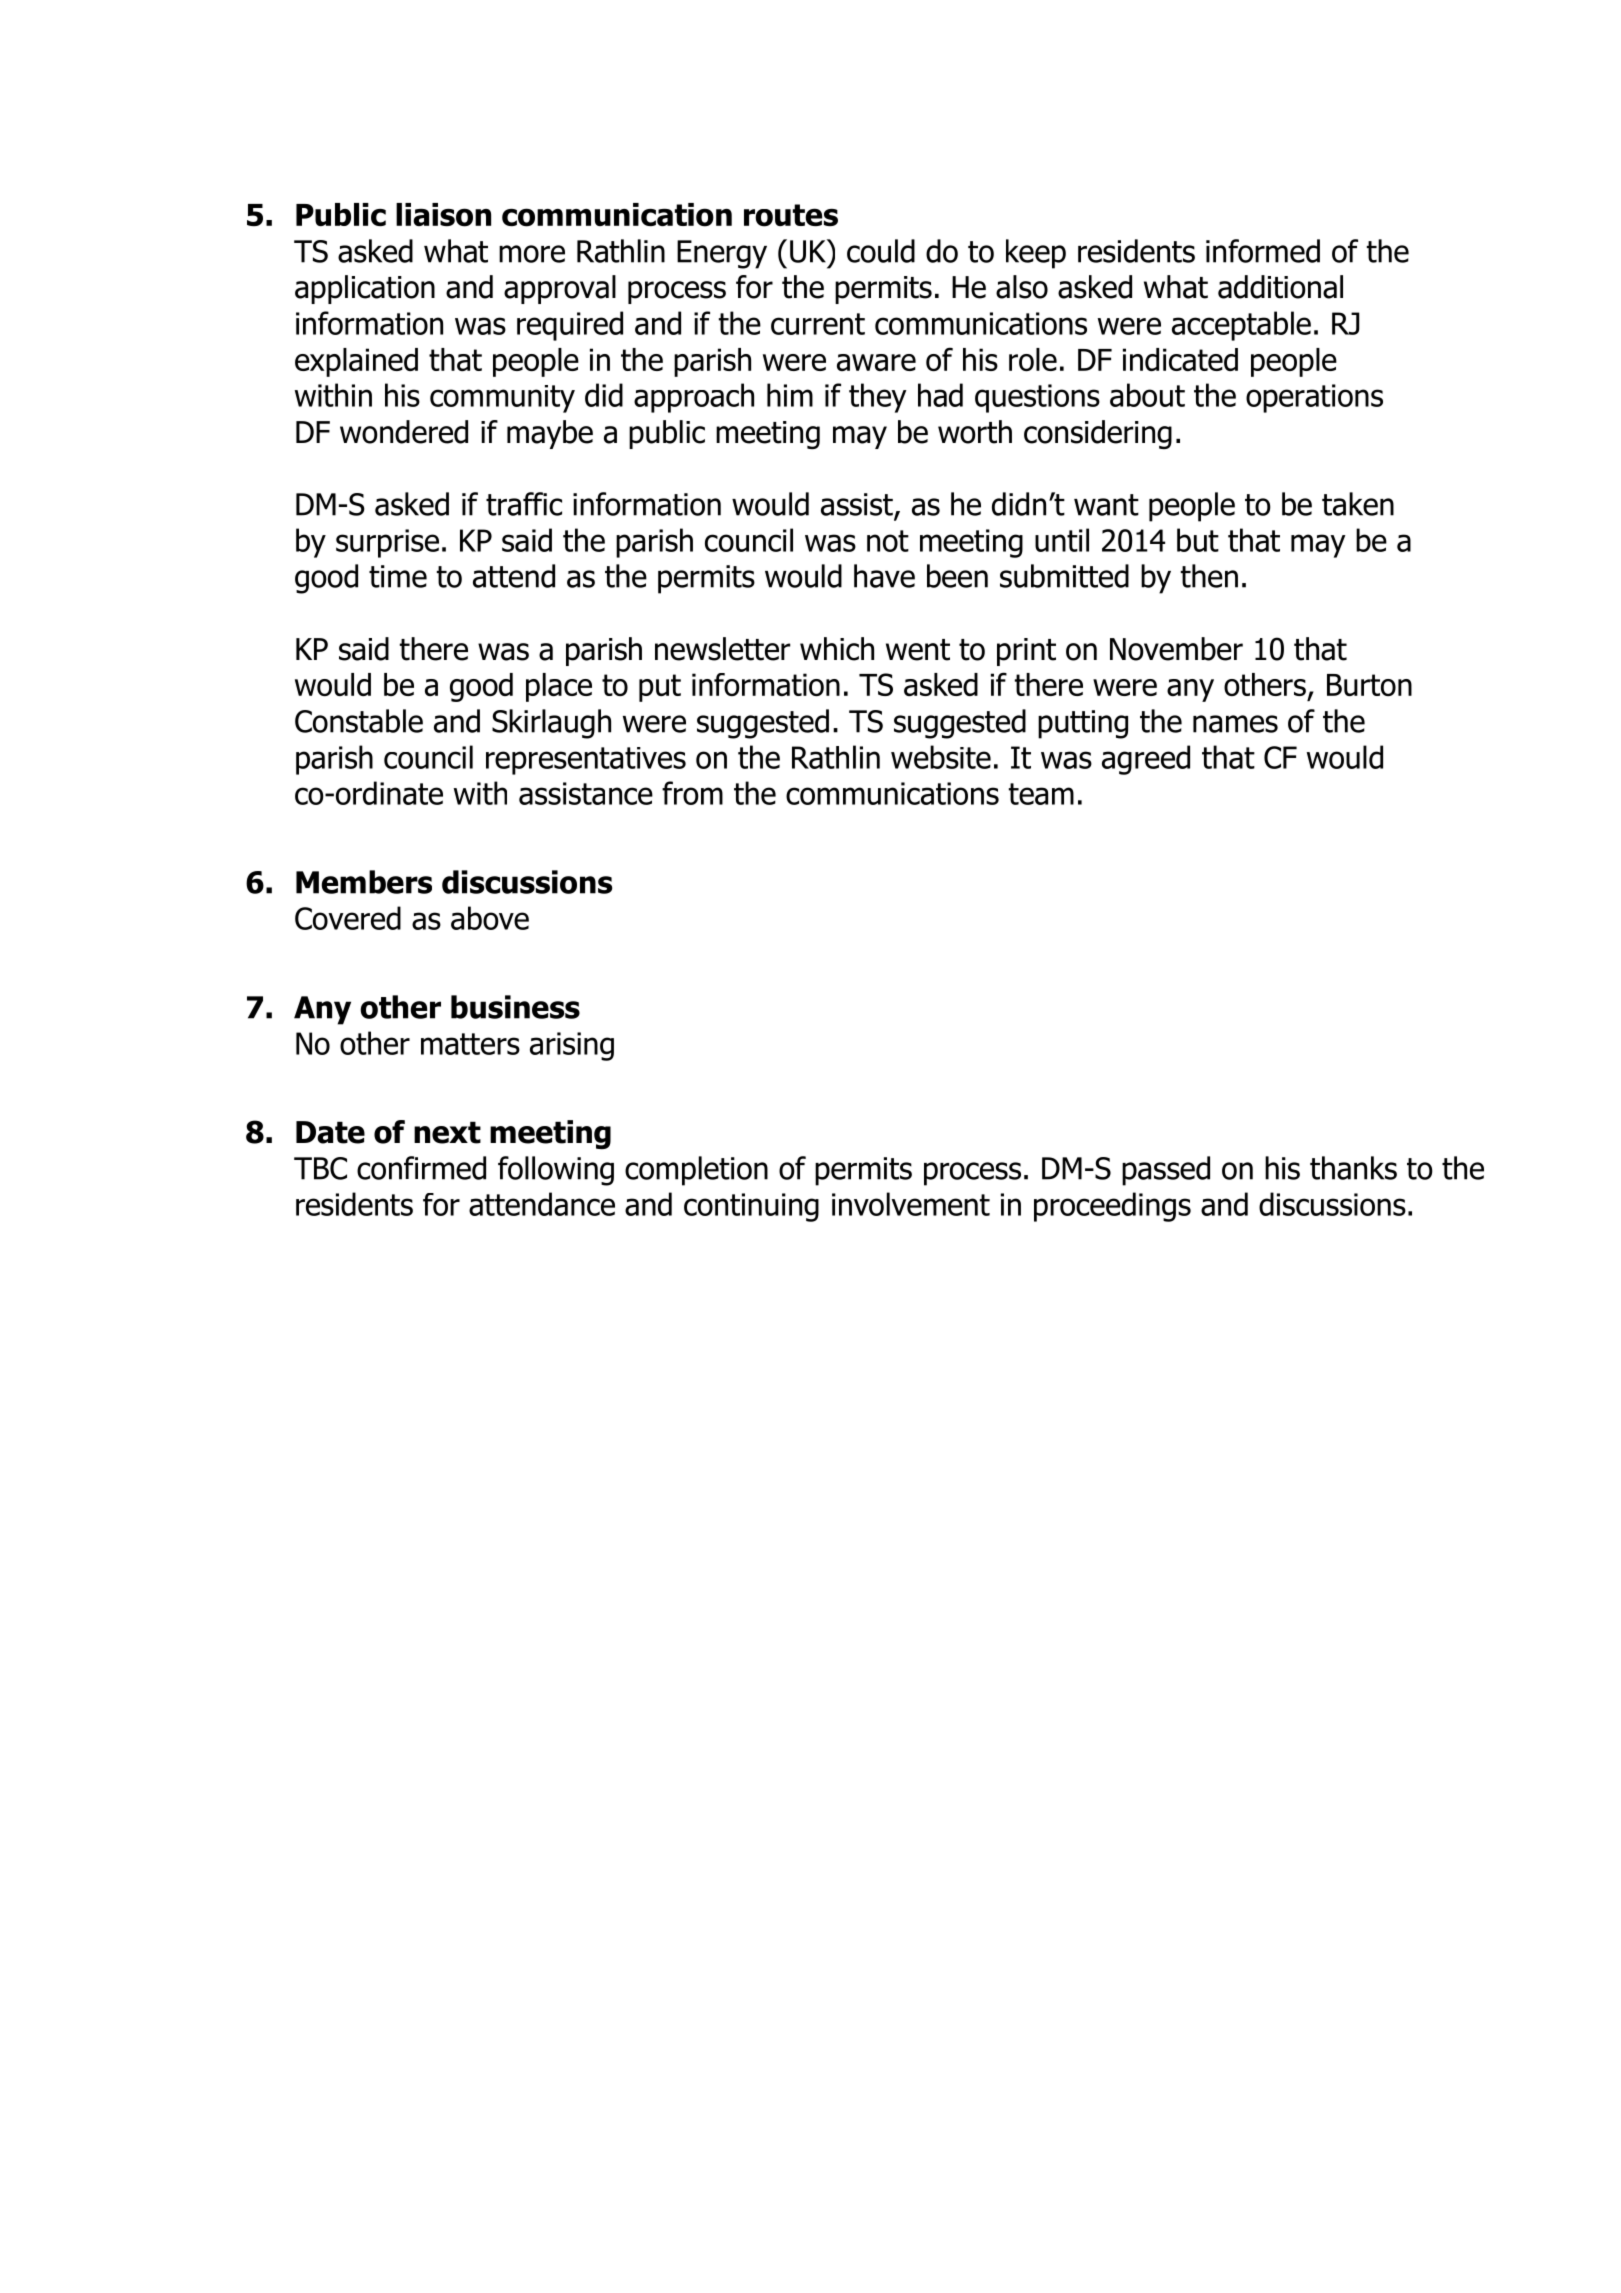 This page has width=1621, height=2293. Describe the element at coordinates (421, 1168) in the page. I see `confirmed` at that location.
